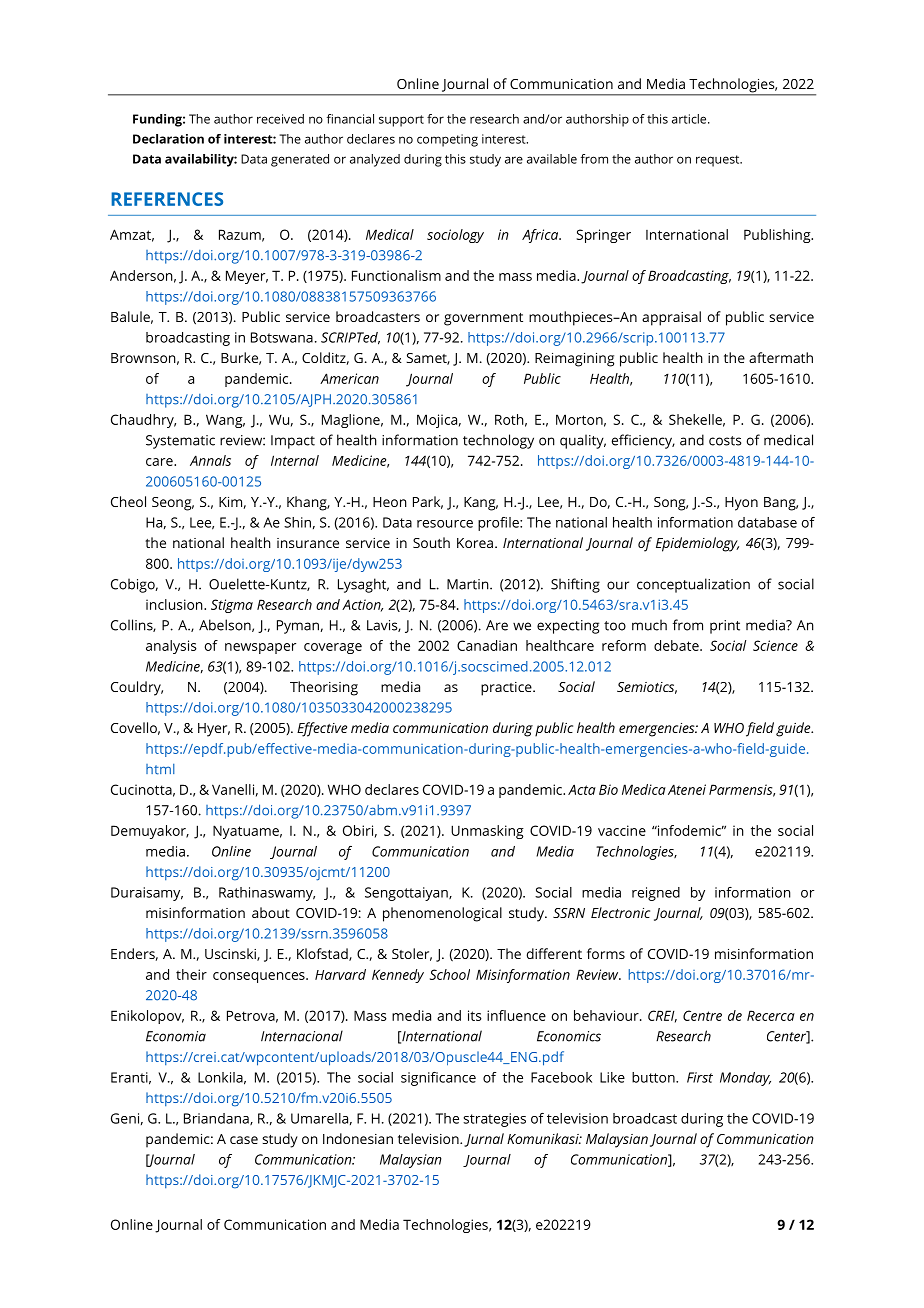  Describe the element at coordinates (232, 606) in the page. I see `Stigma` at that location.
